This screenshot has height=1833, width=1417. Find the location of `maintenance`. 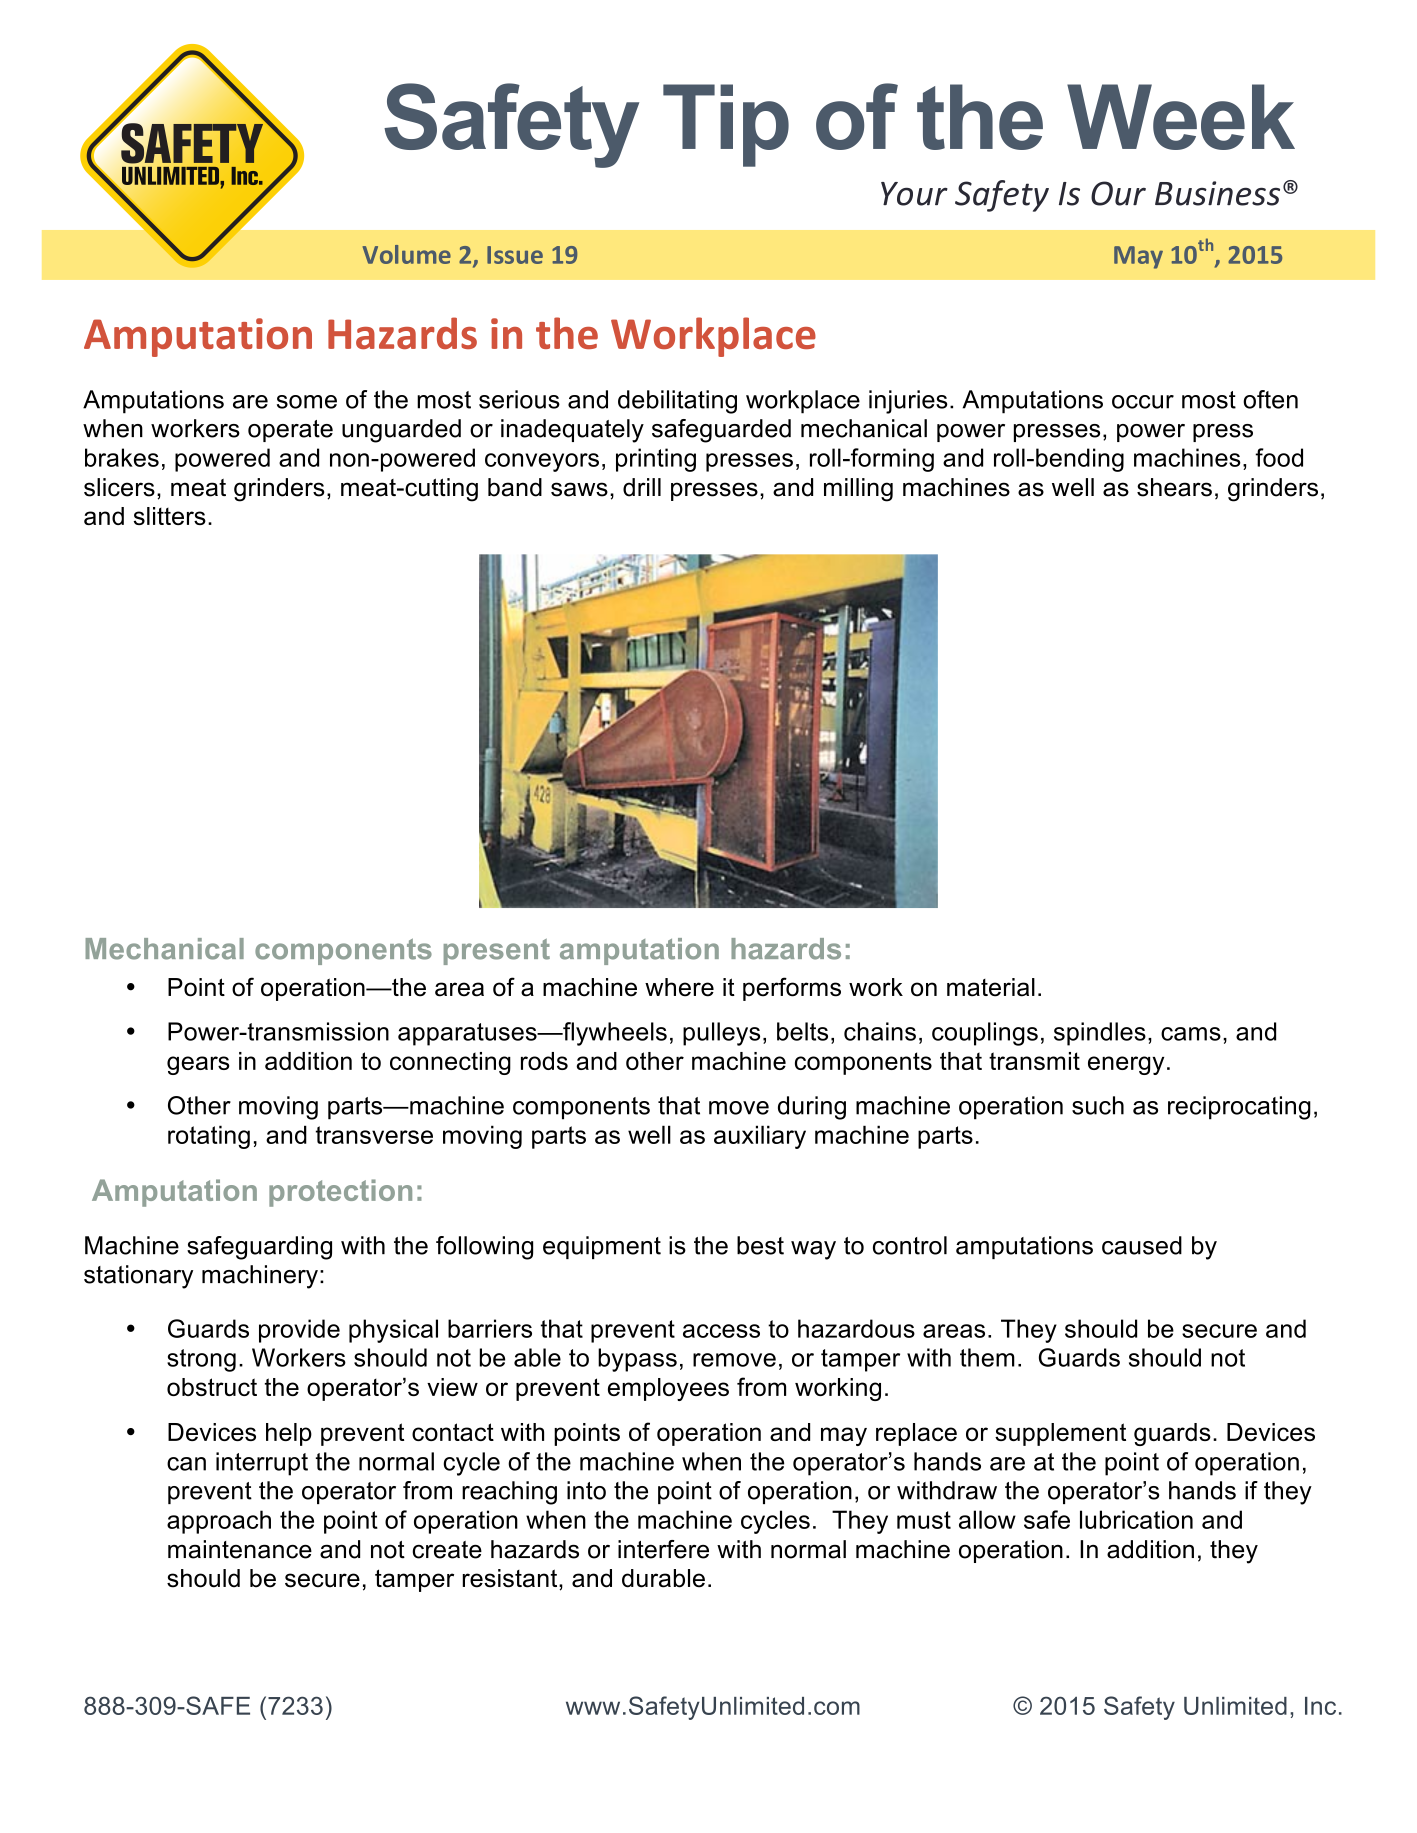

maintenance is located at coordinates (240, 1549).
